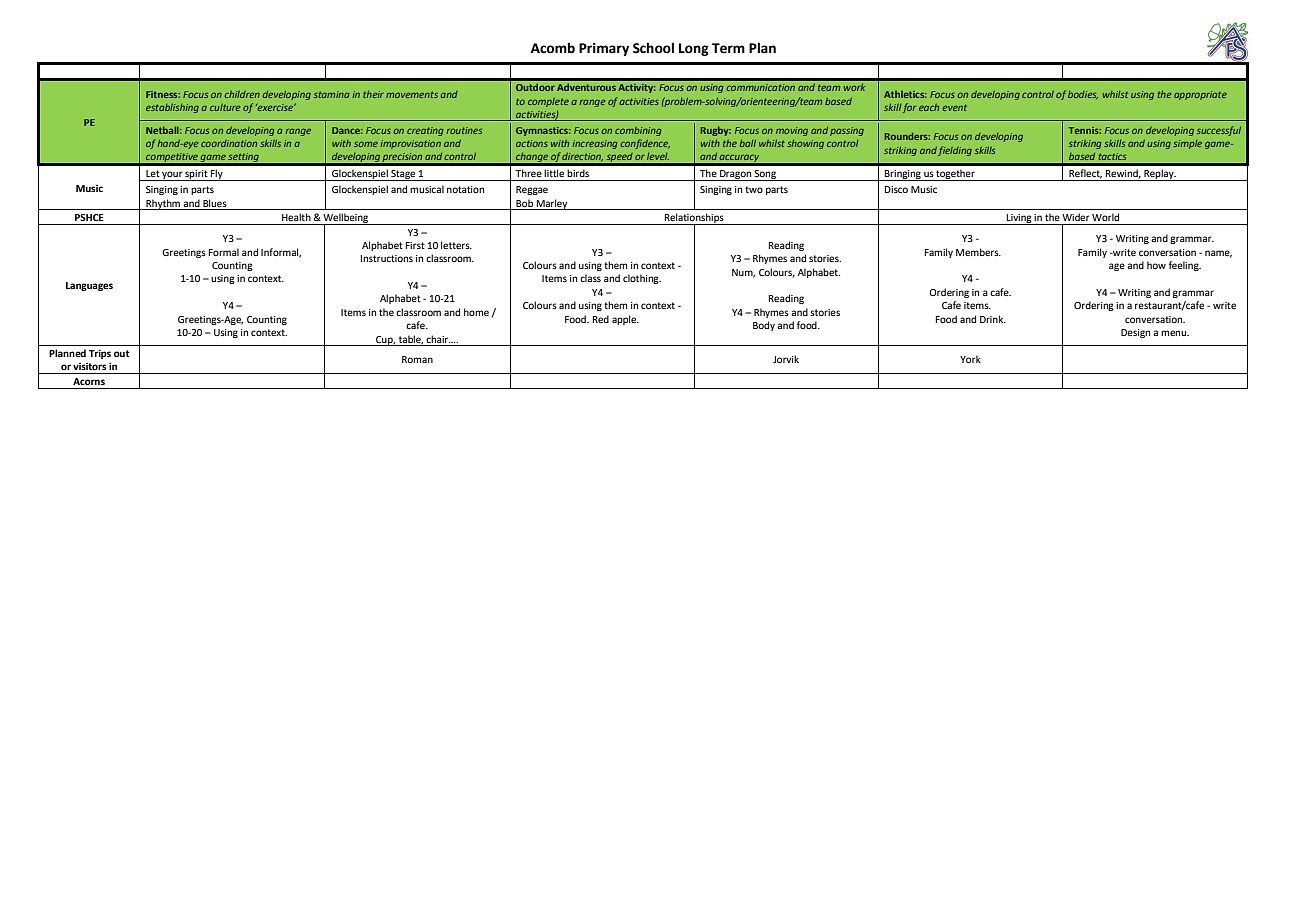 The width and height of the screenshot is (1308, 924). I want to click on Body, so click(764, 326).
